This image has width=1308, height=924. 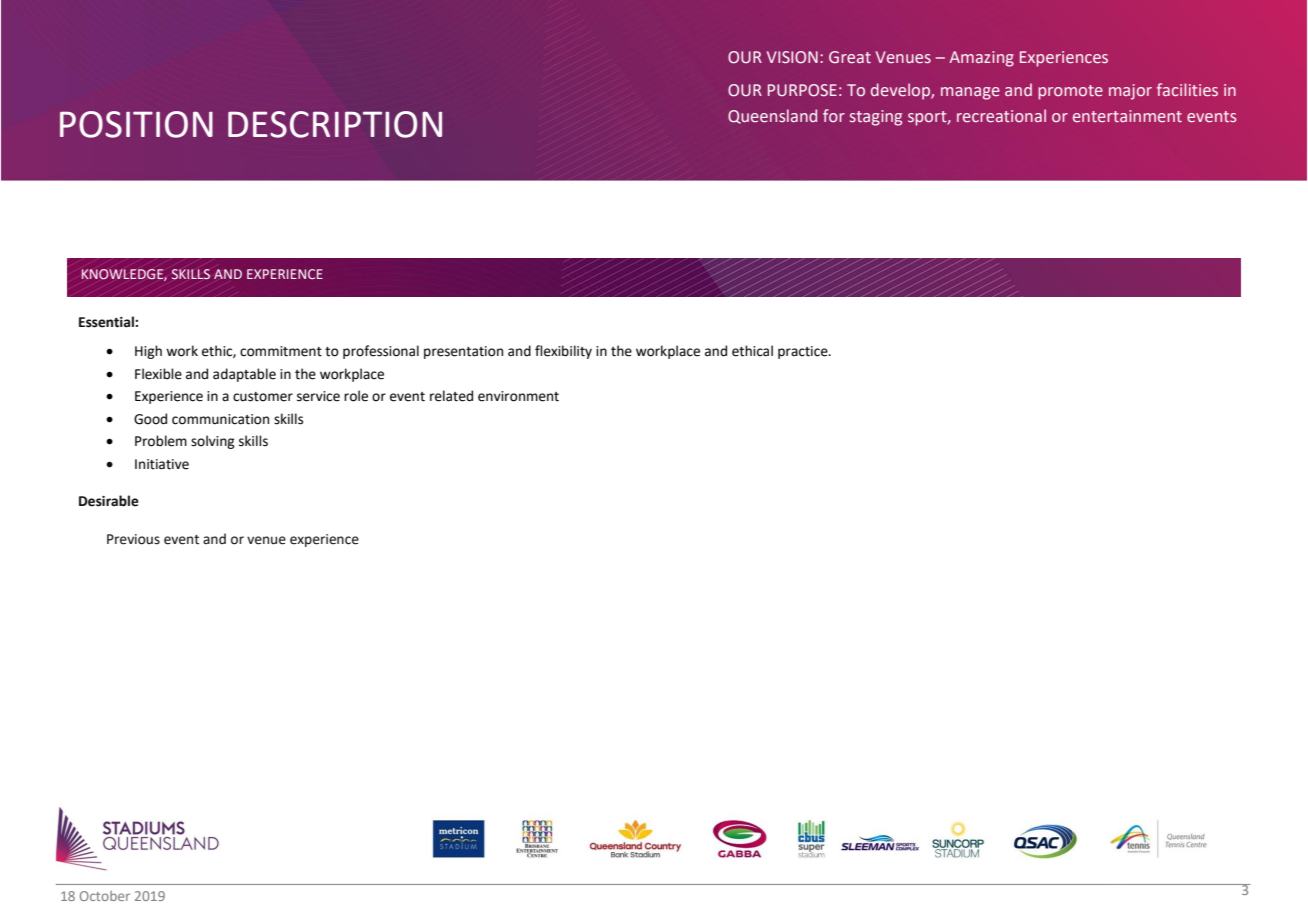 I want to click on role, so click(x=356, y=396).
